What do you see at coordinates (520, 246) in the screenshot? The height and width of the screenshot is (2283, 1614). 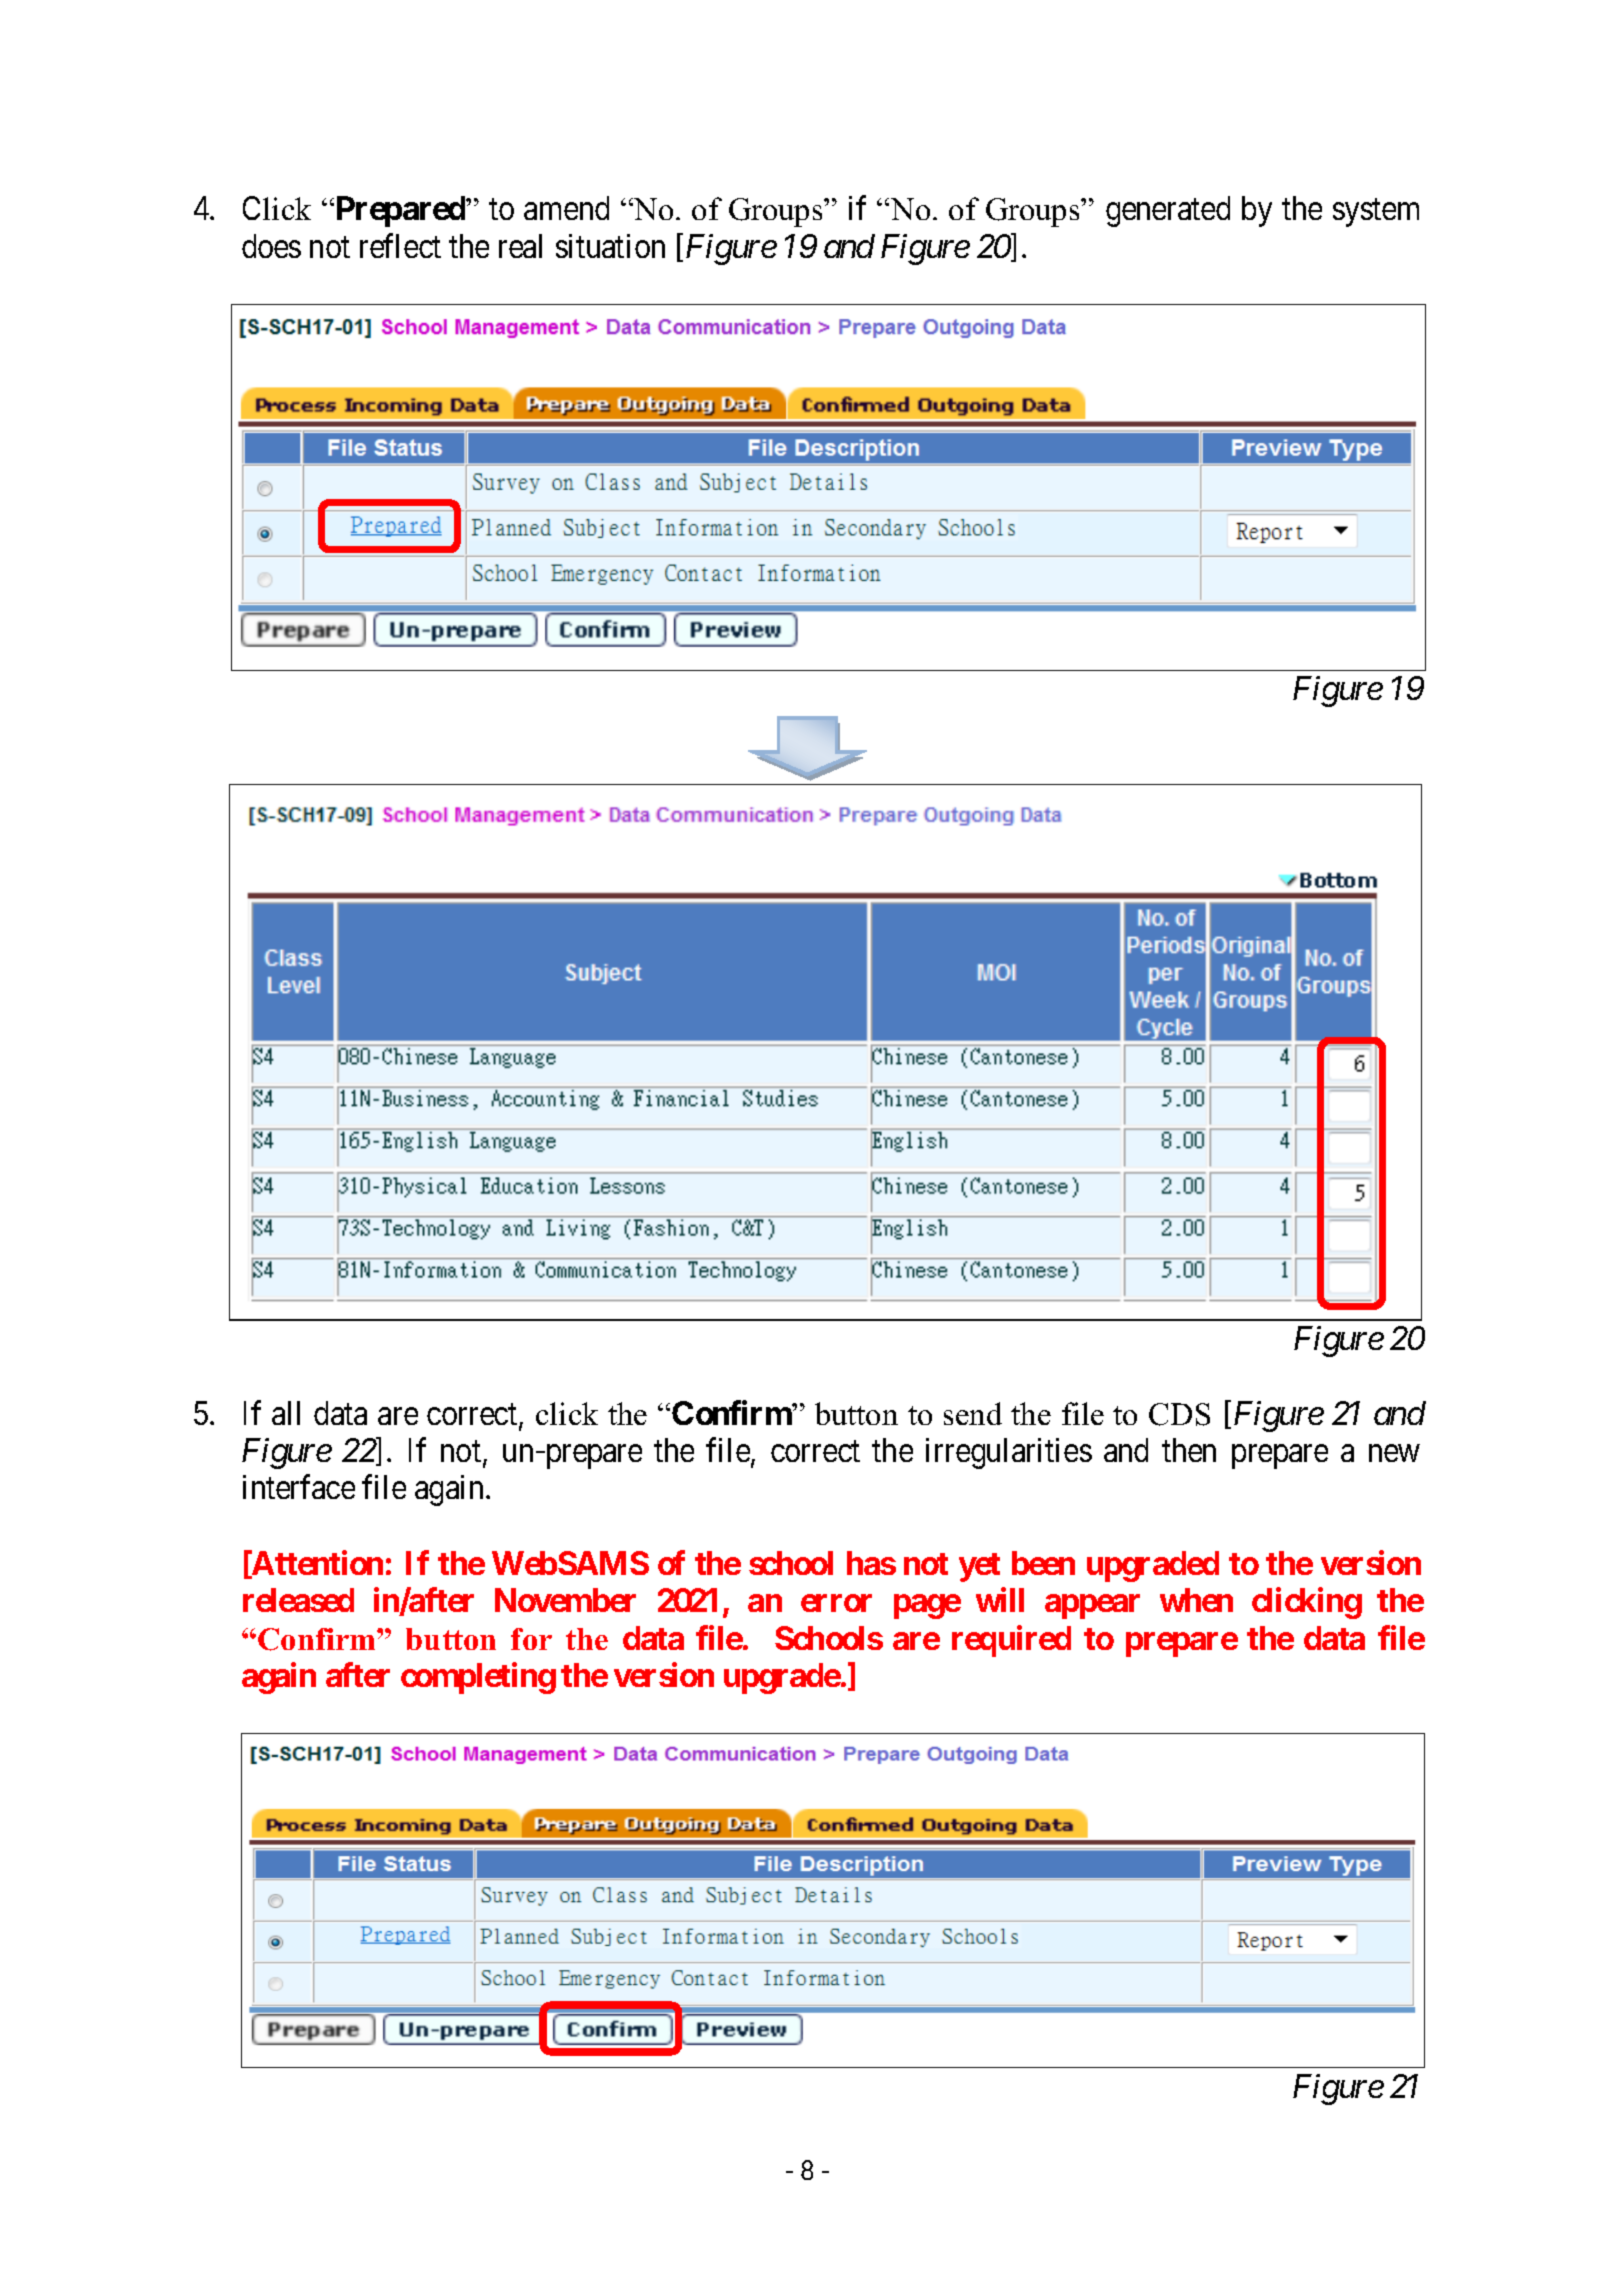 I see `real` at bounding box center [520, 246].
